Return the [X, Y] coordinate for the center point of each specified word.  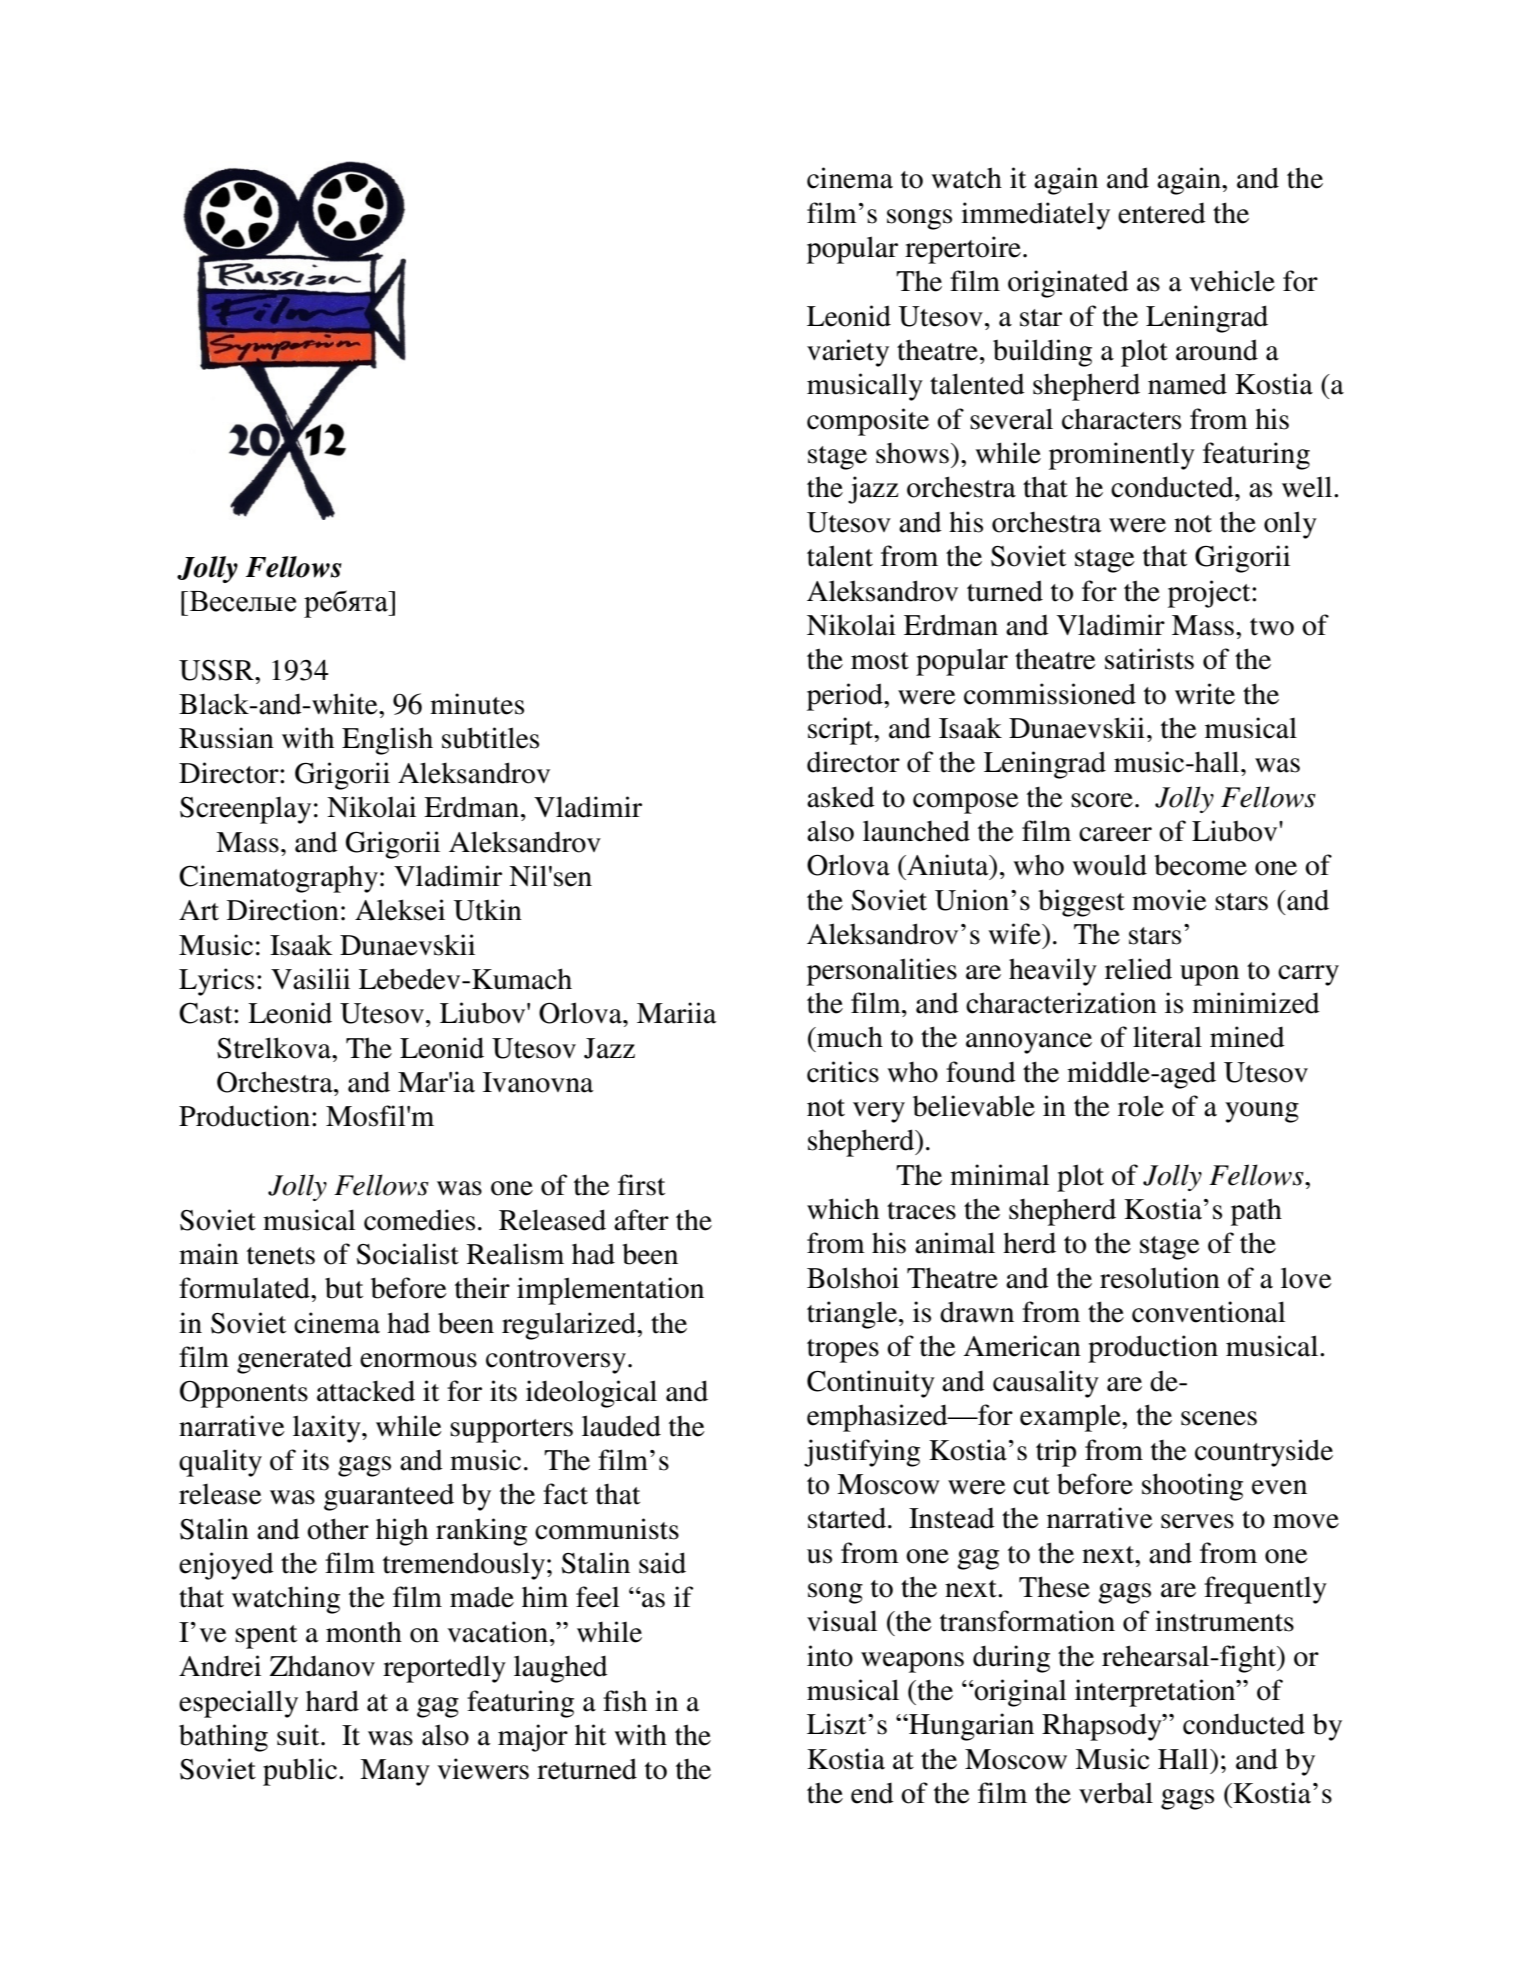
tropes [843, 1351]
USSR [217, 670]
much [849, 1037]
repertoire [963, 250]
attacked [366, 1391]
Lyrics [216, 982]
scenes [1219, 1418]
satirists [1149, 659]
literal [1167, 1037]
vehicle [1232, 281]
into [830, 1656]
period [846, 697]
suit [299, 1735]
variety [848, 353]
